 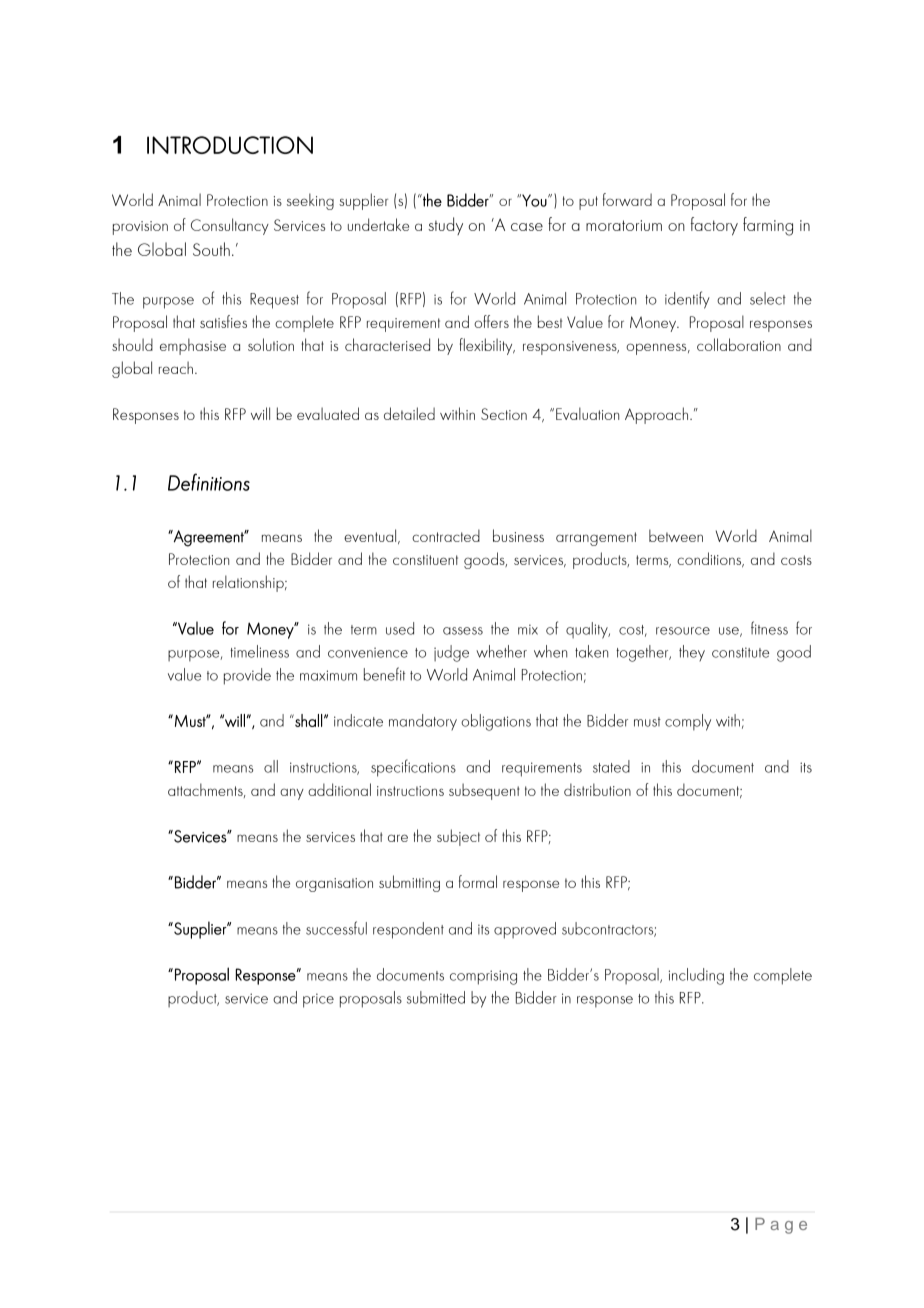 I want to click on constituent, so click(x=425, y=560).
